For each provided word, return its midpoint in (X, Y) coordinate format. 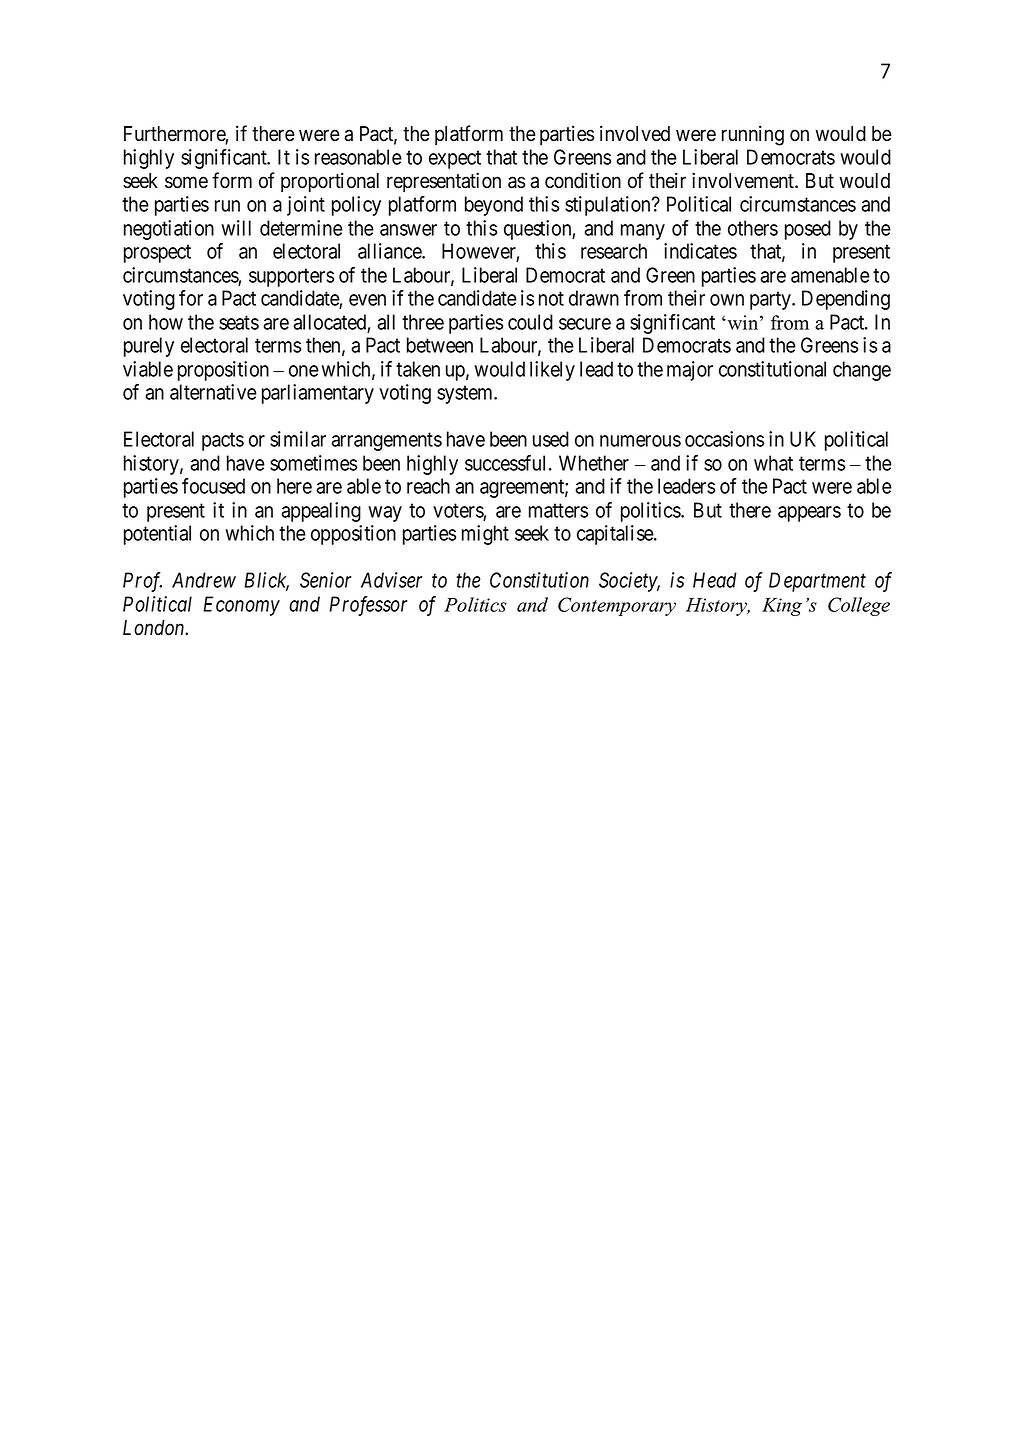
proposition (223, 371)
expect (455, 159)
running (753, 135)
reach (428, 486)
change (862, 371)
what (773, 463)
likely (552, 371)
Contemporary (617, 606)
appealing (321, 512)
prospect (157, 254)
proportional (330, 182)
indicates (700, 251)
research (614, 251)
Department (817, 582)
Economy (241, 606)
